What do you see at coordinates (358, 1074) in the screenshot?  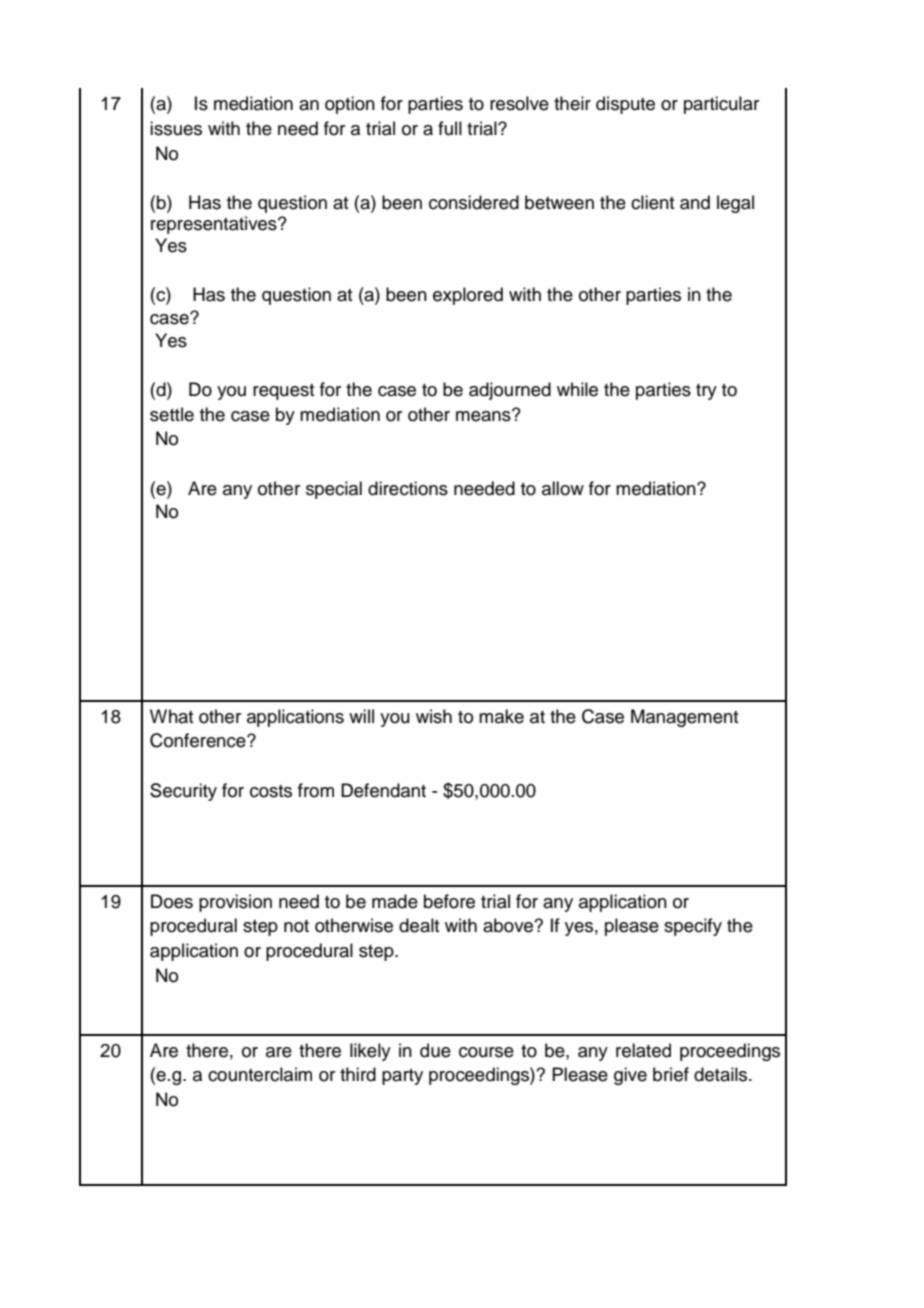 I see `third` at bounding box center [358, 1074].
